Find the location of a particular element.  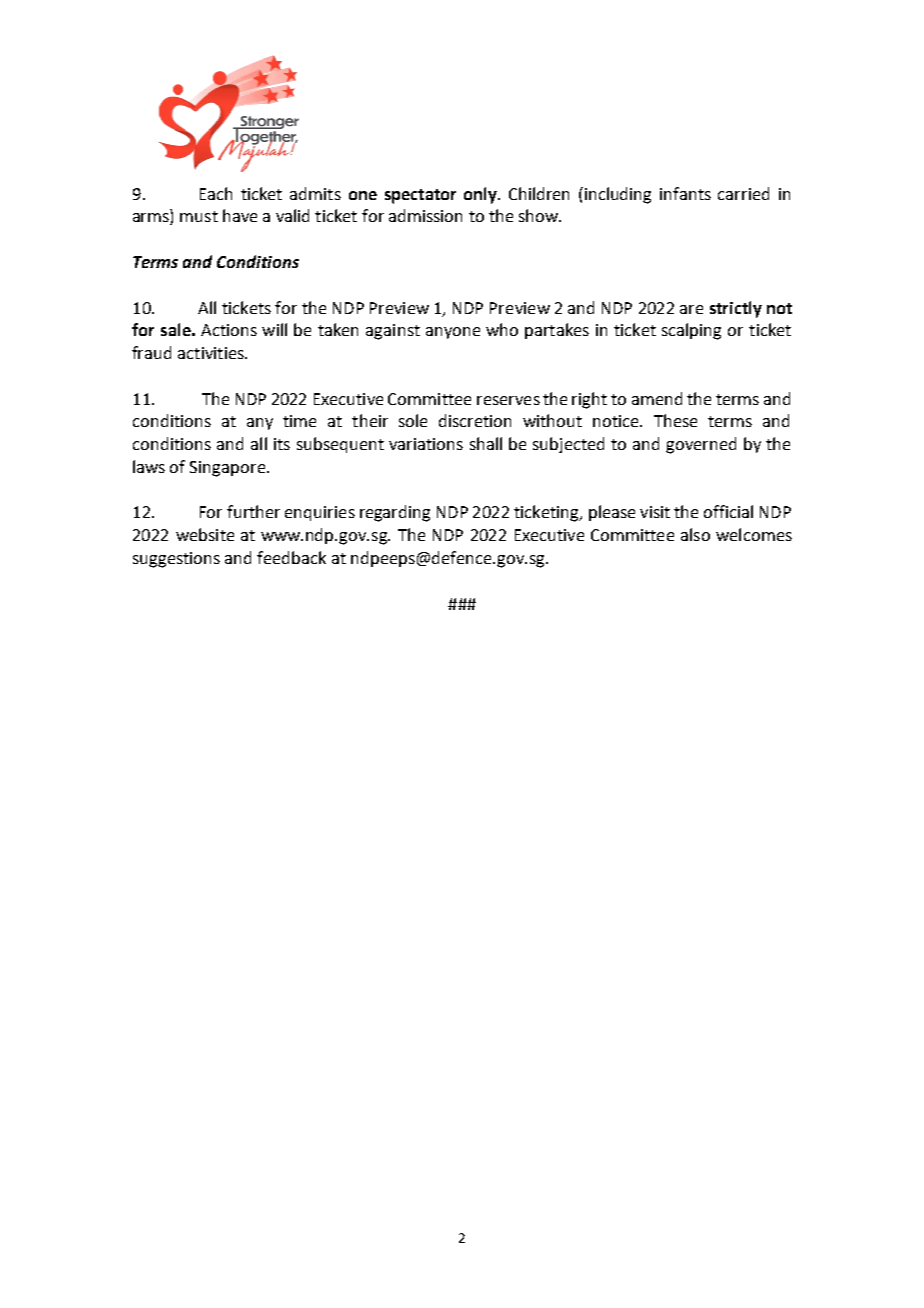

are is located at coordinates (691, 309).
